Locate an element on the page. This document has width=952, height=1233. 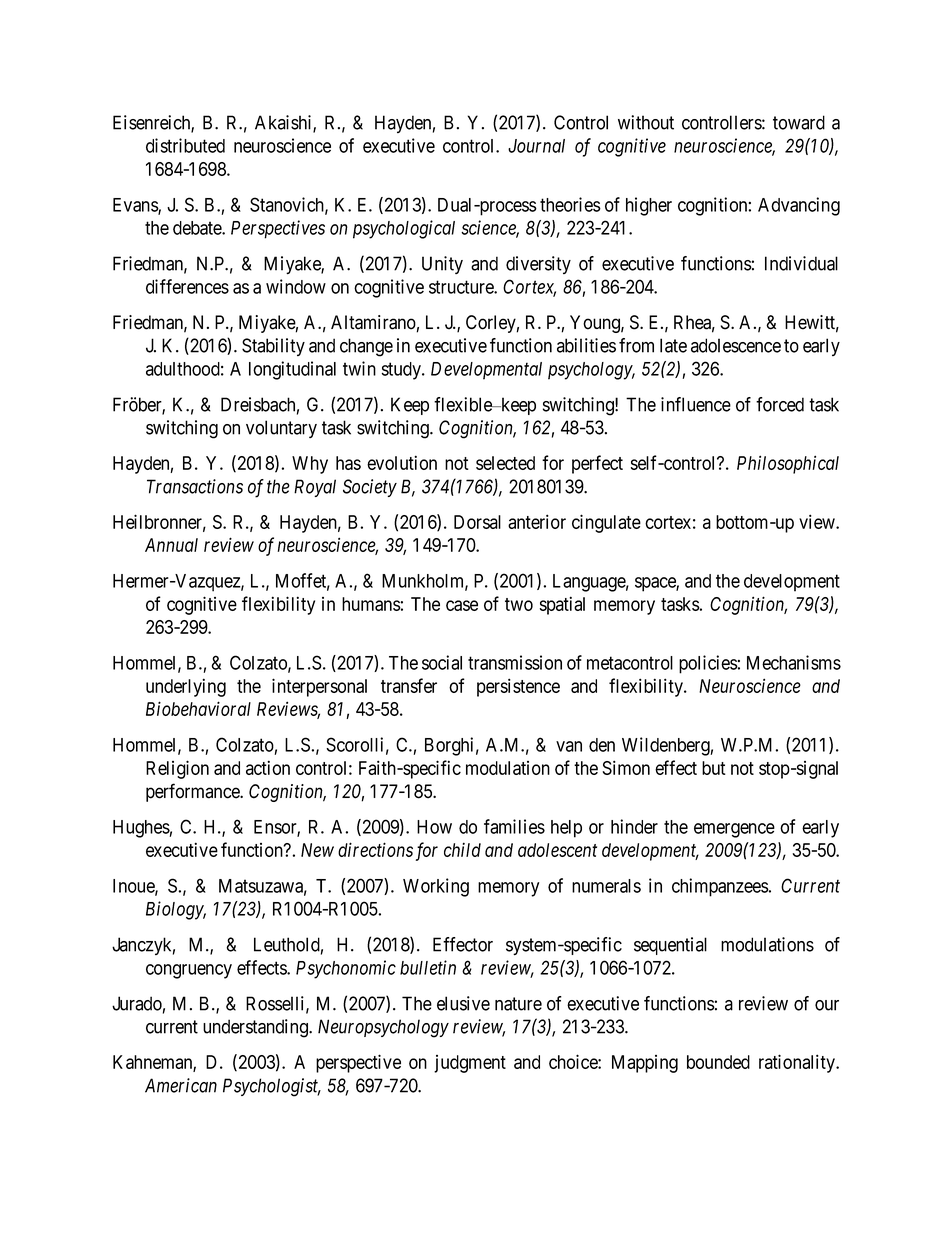
performance is located at coordinates (193, 792).
